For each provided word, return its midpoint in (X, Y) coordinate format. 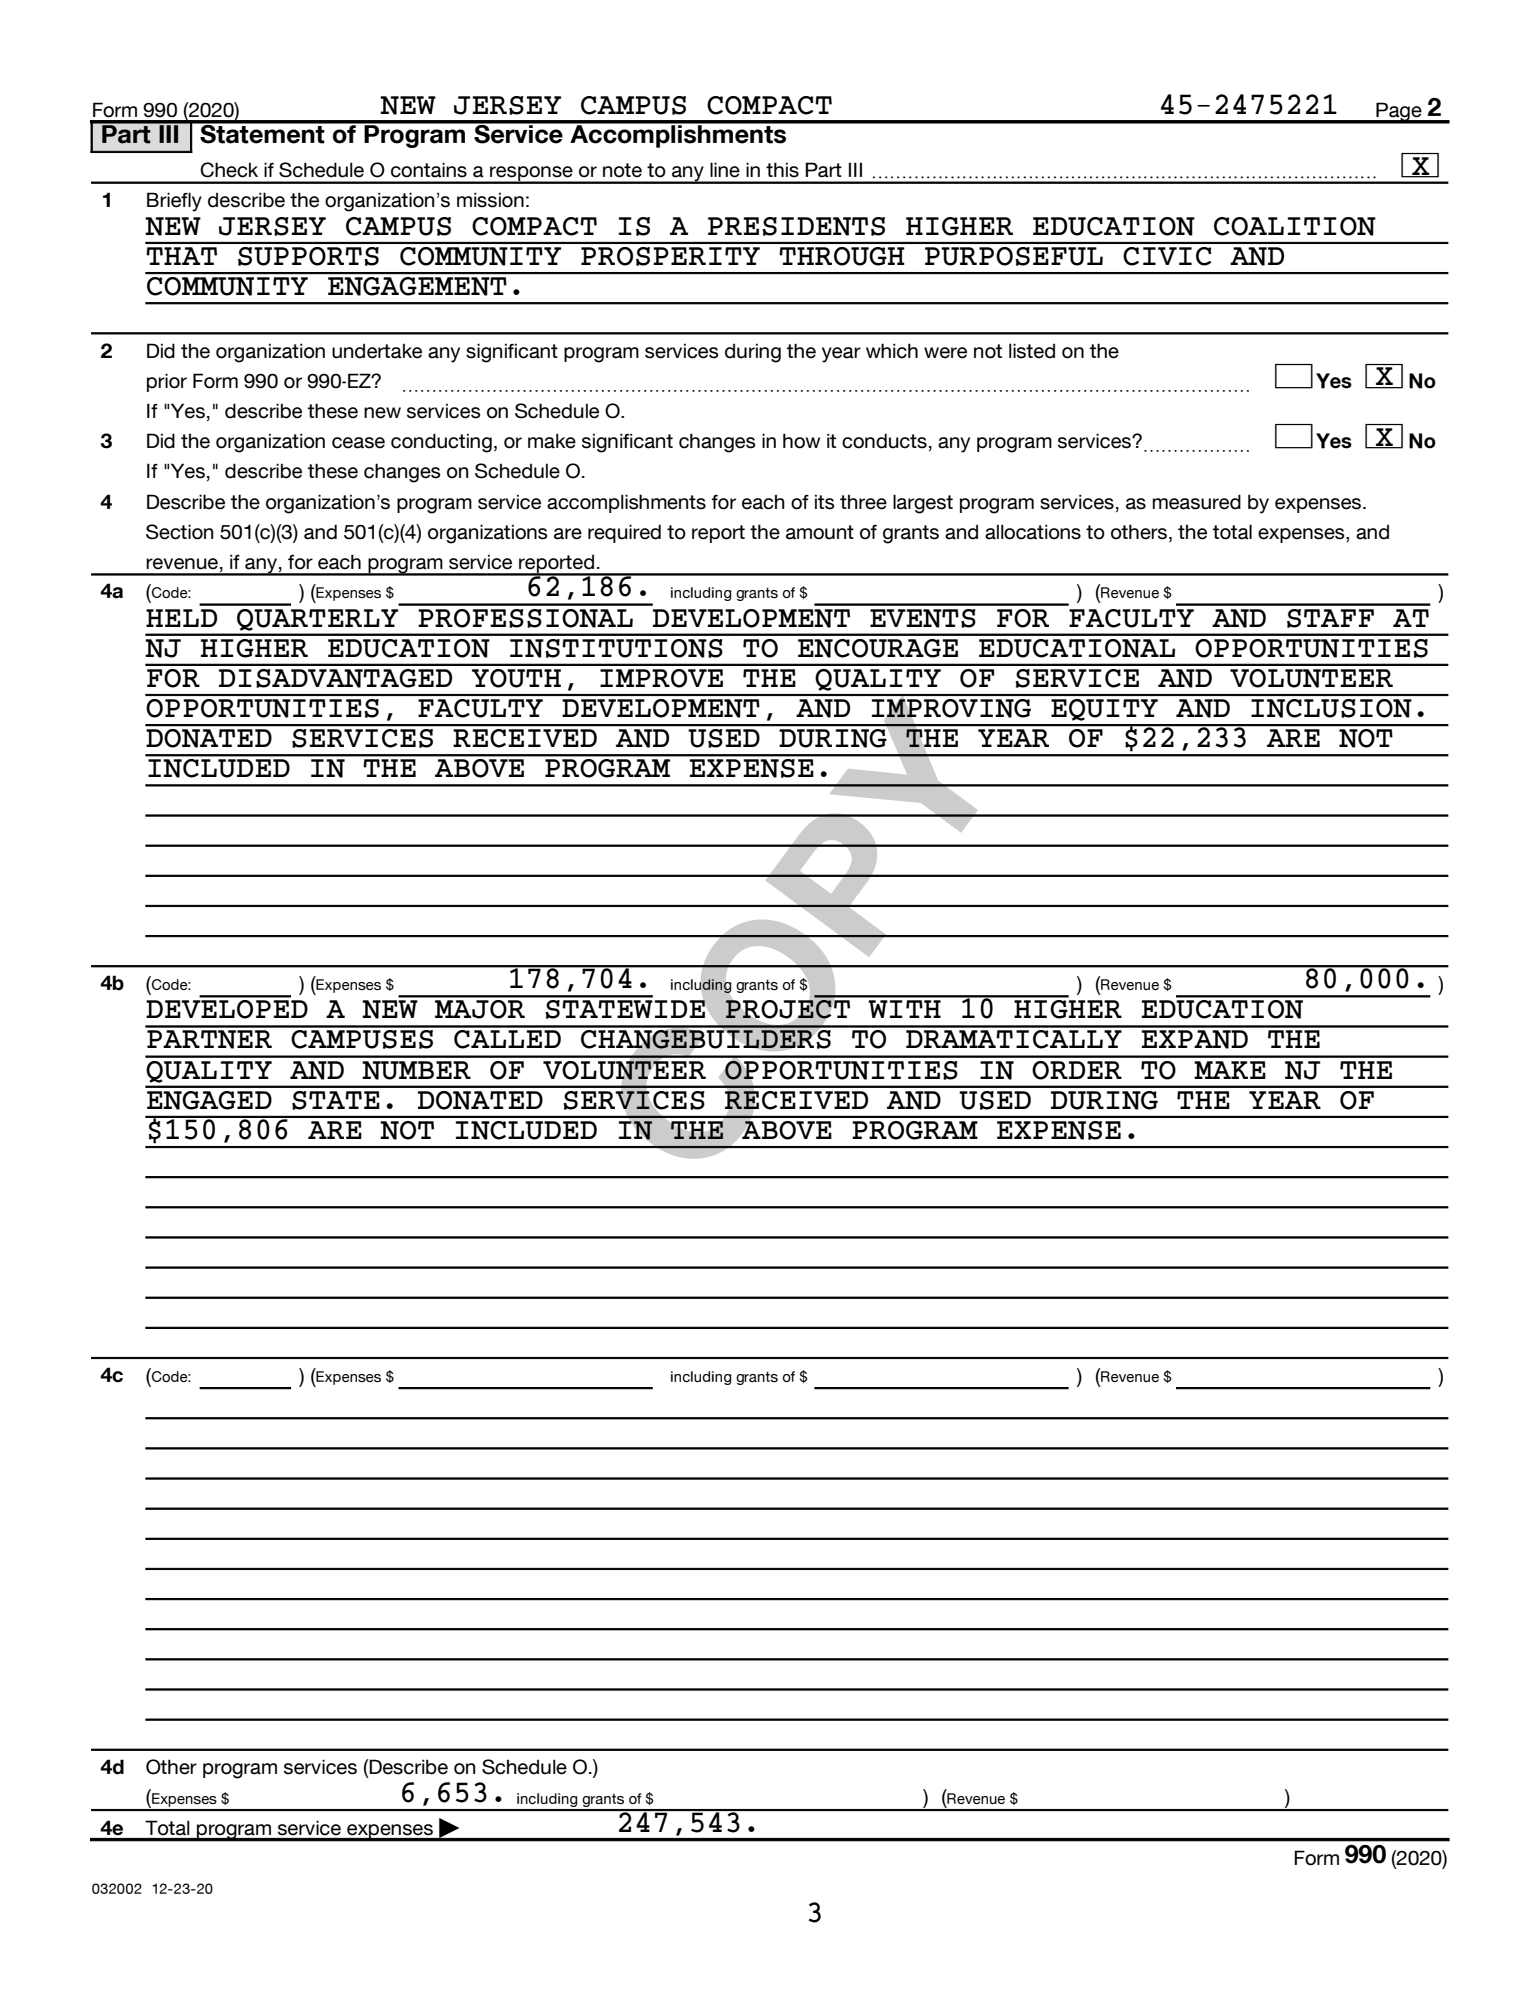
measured (1197, 502)
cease (358, 443)
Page (1399, 112)
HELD (181, 618)
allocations (1033, 532)
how (801, 441)
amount (820, 532)
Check (229, 170)
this (782, 170)
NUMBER (416, 1070)
